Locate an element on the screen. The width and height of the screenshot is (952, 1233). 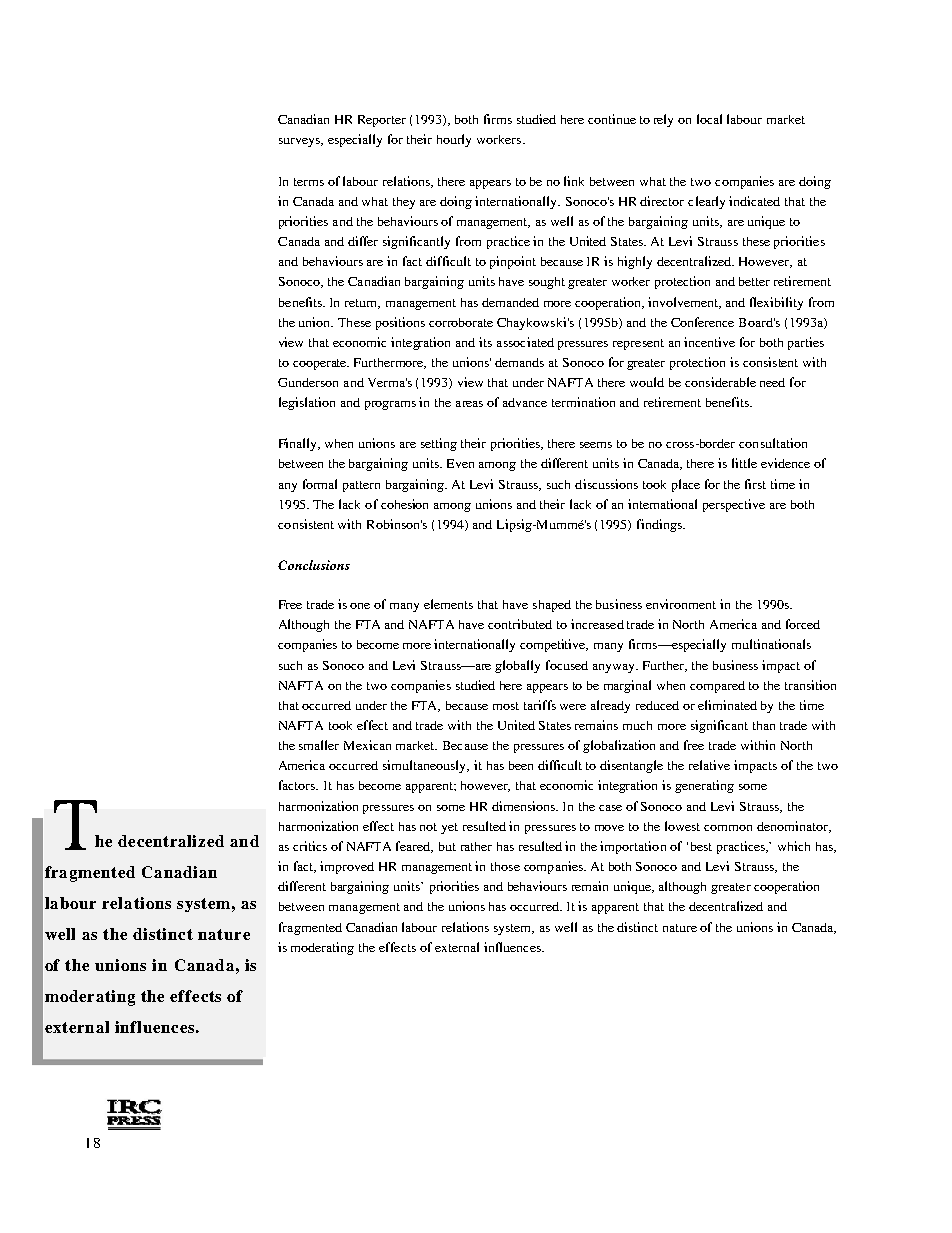
local is located at coordinates (709, 119).
